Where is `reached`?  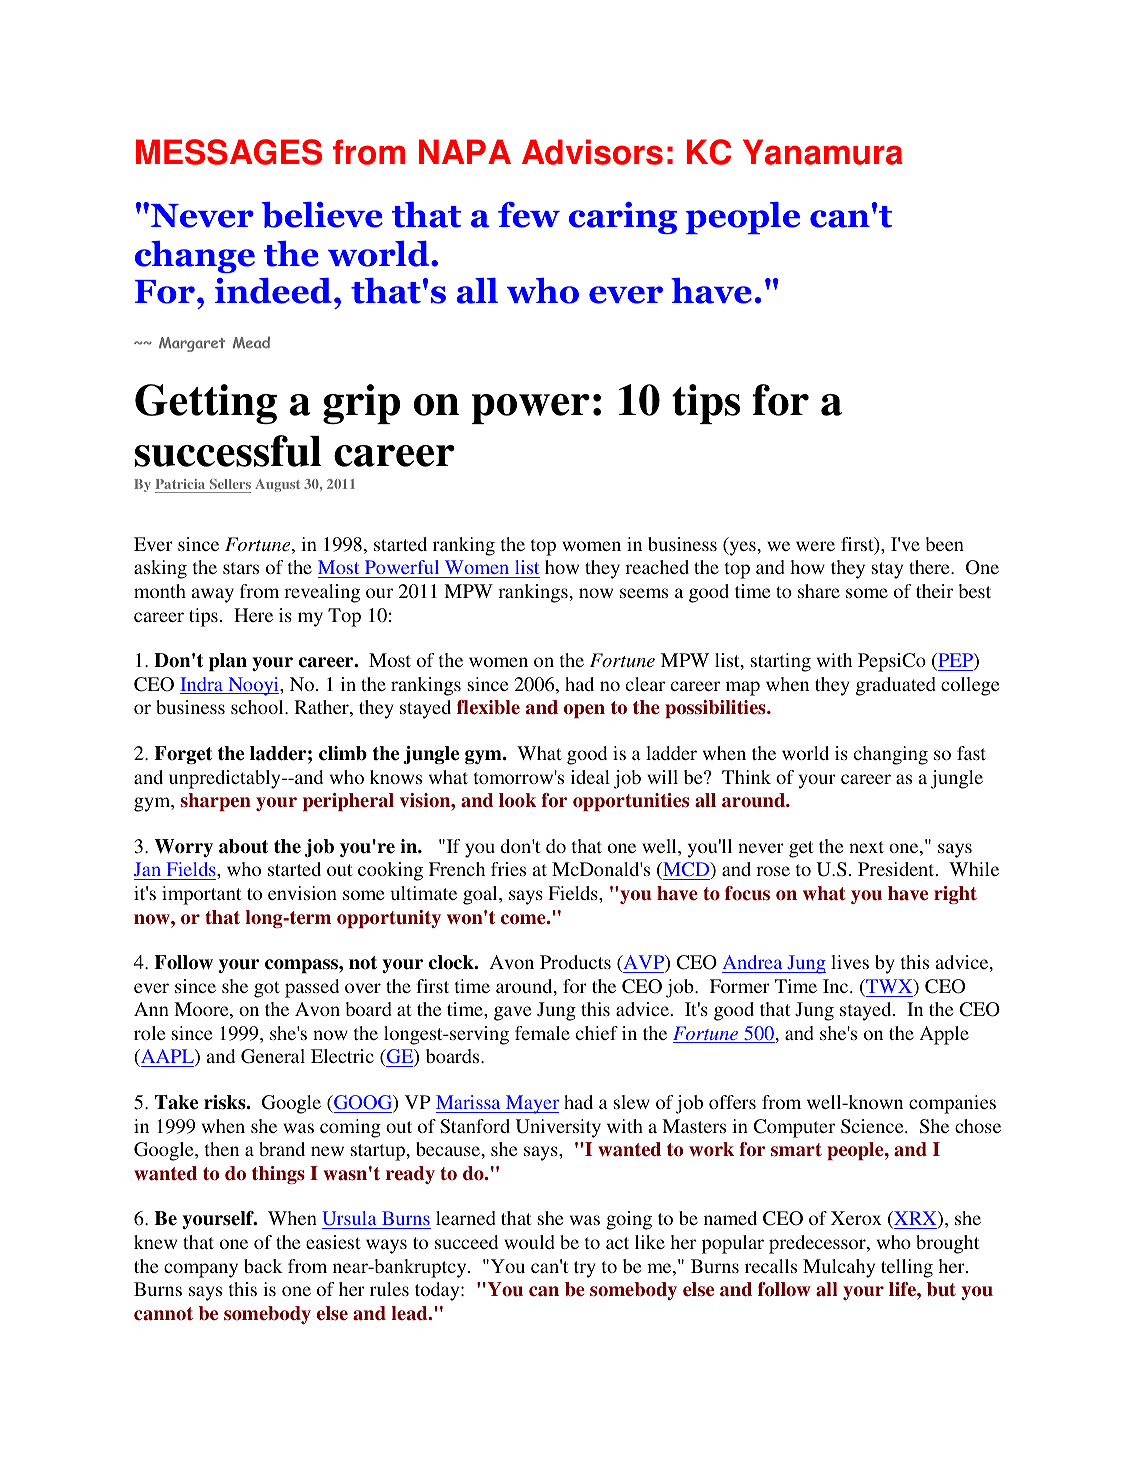 reached is located at coordinates (657, 567).
